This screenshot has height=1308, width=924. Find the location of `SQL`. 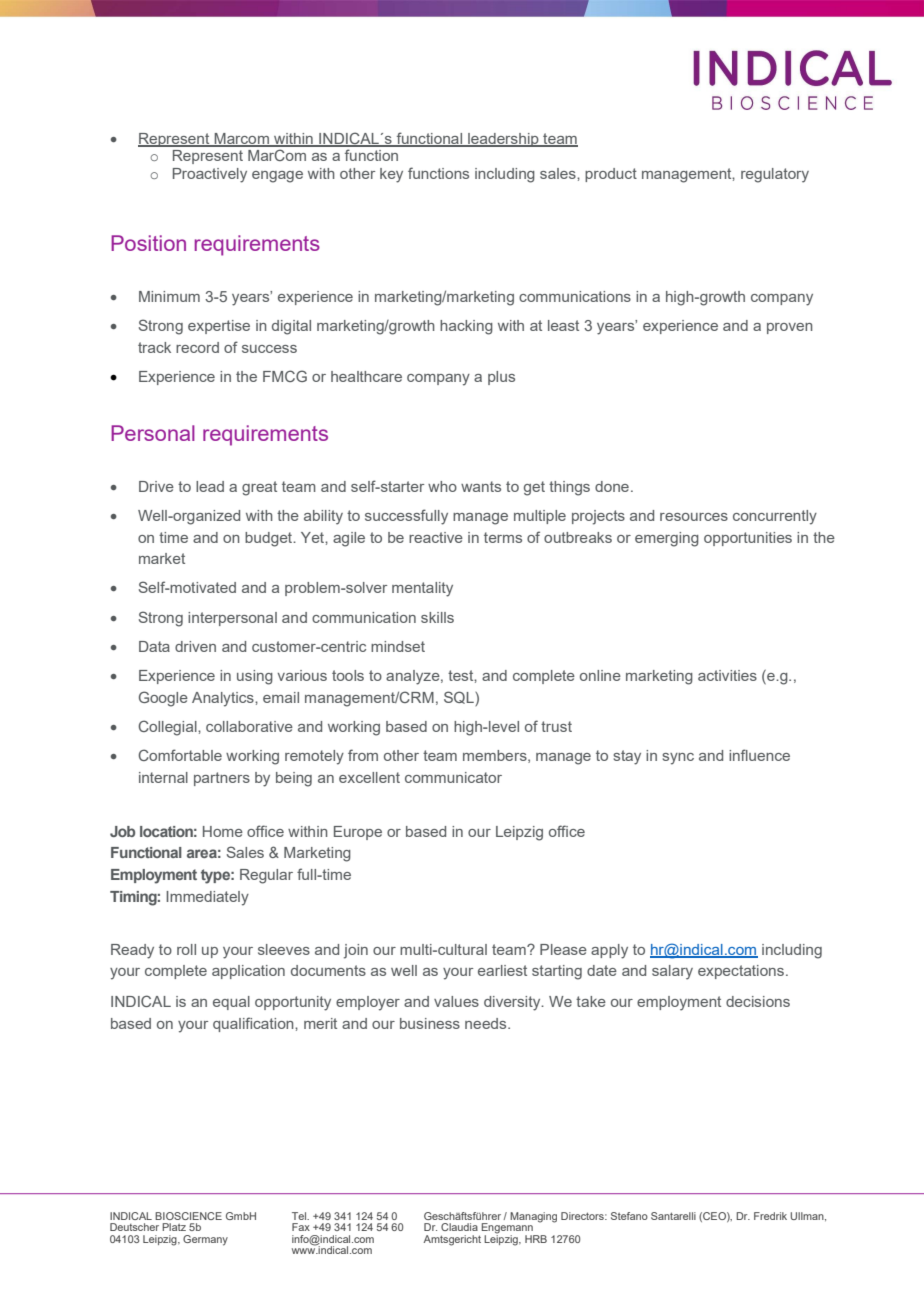

SQL is located at coordinates (460, 698).
